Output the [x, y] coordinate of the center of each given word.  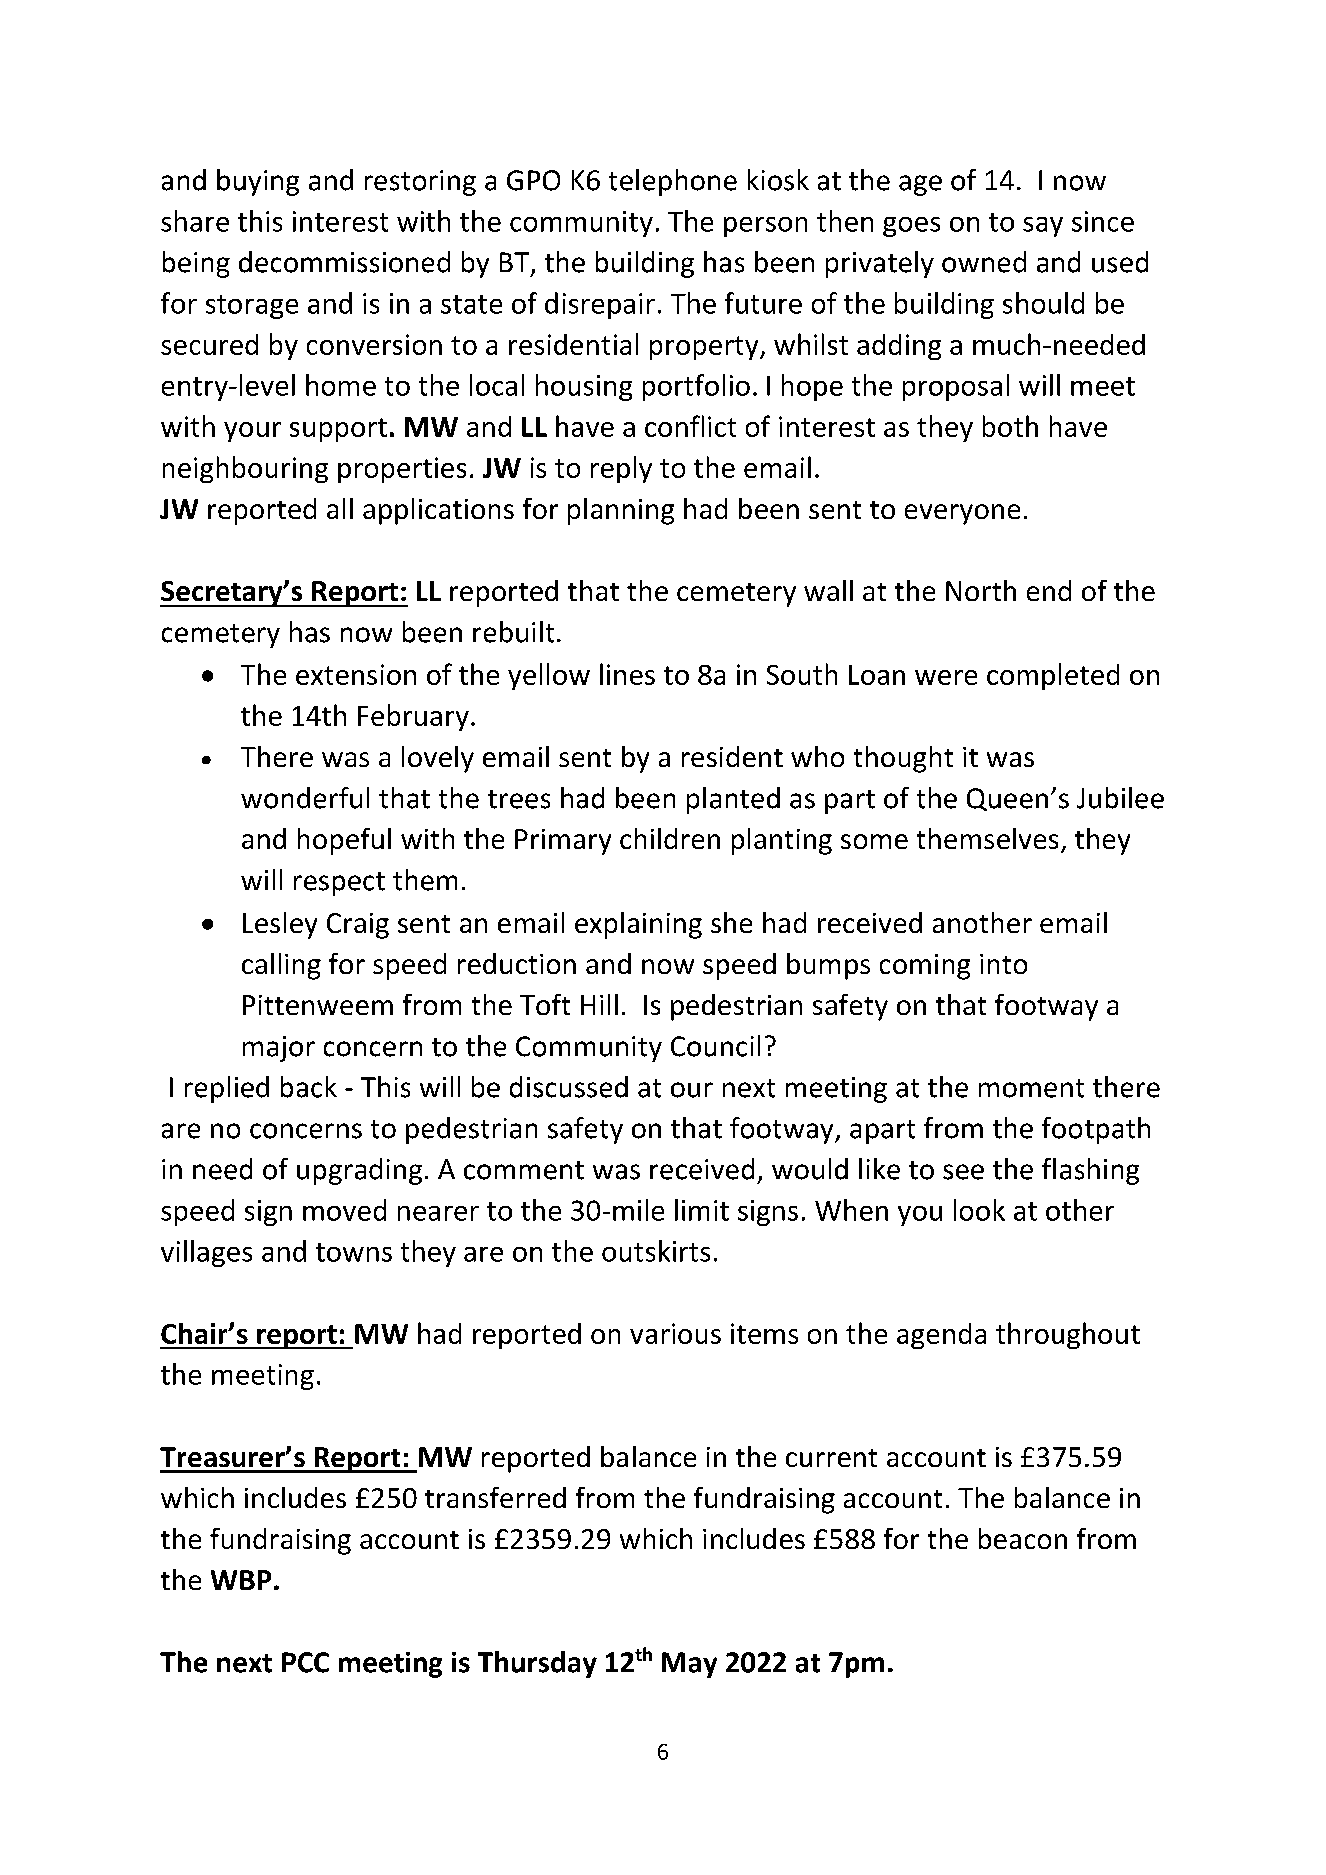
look [979, 1210]
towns [354, 1252]
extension [356, 674]
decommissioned [344, 262]
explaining [638, 925]
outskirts [656, 1251]
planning [621, 511]
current [831, 1458]
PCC [305, 1662]
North [981, 590]
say [1043, 227]
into [1003, 964]
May [689, 1665]
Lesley [280, 925]
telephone [673, 182]
